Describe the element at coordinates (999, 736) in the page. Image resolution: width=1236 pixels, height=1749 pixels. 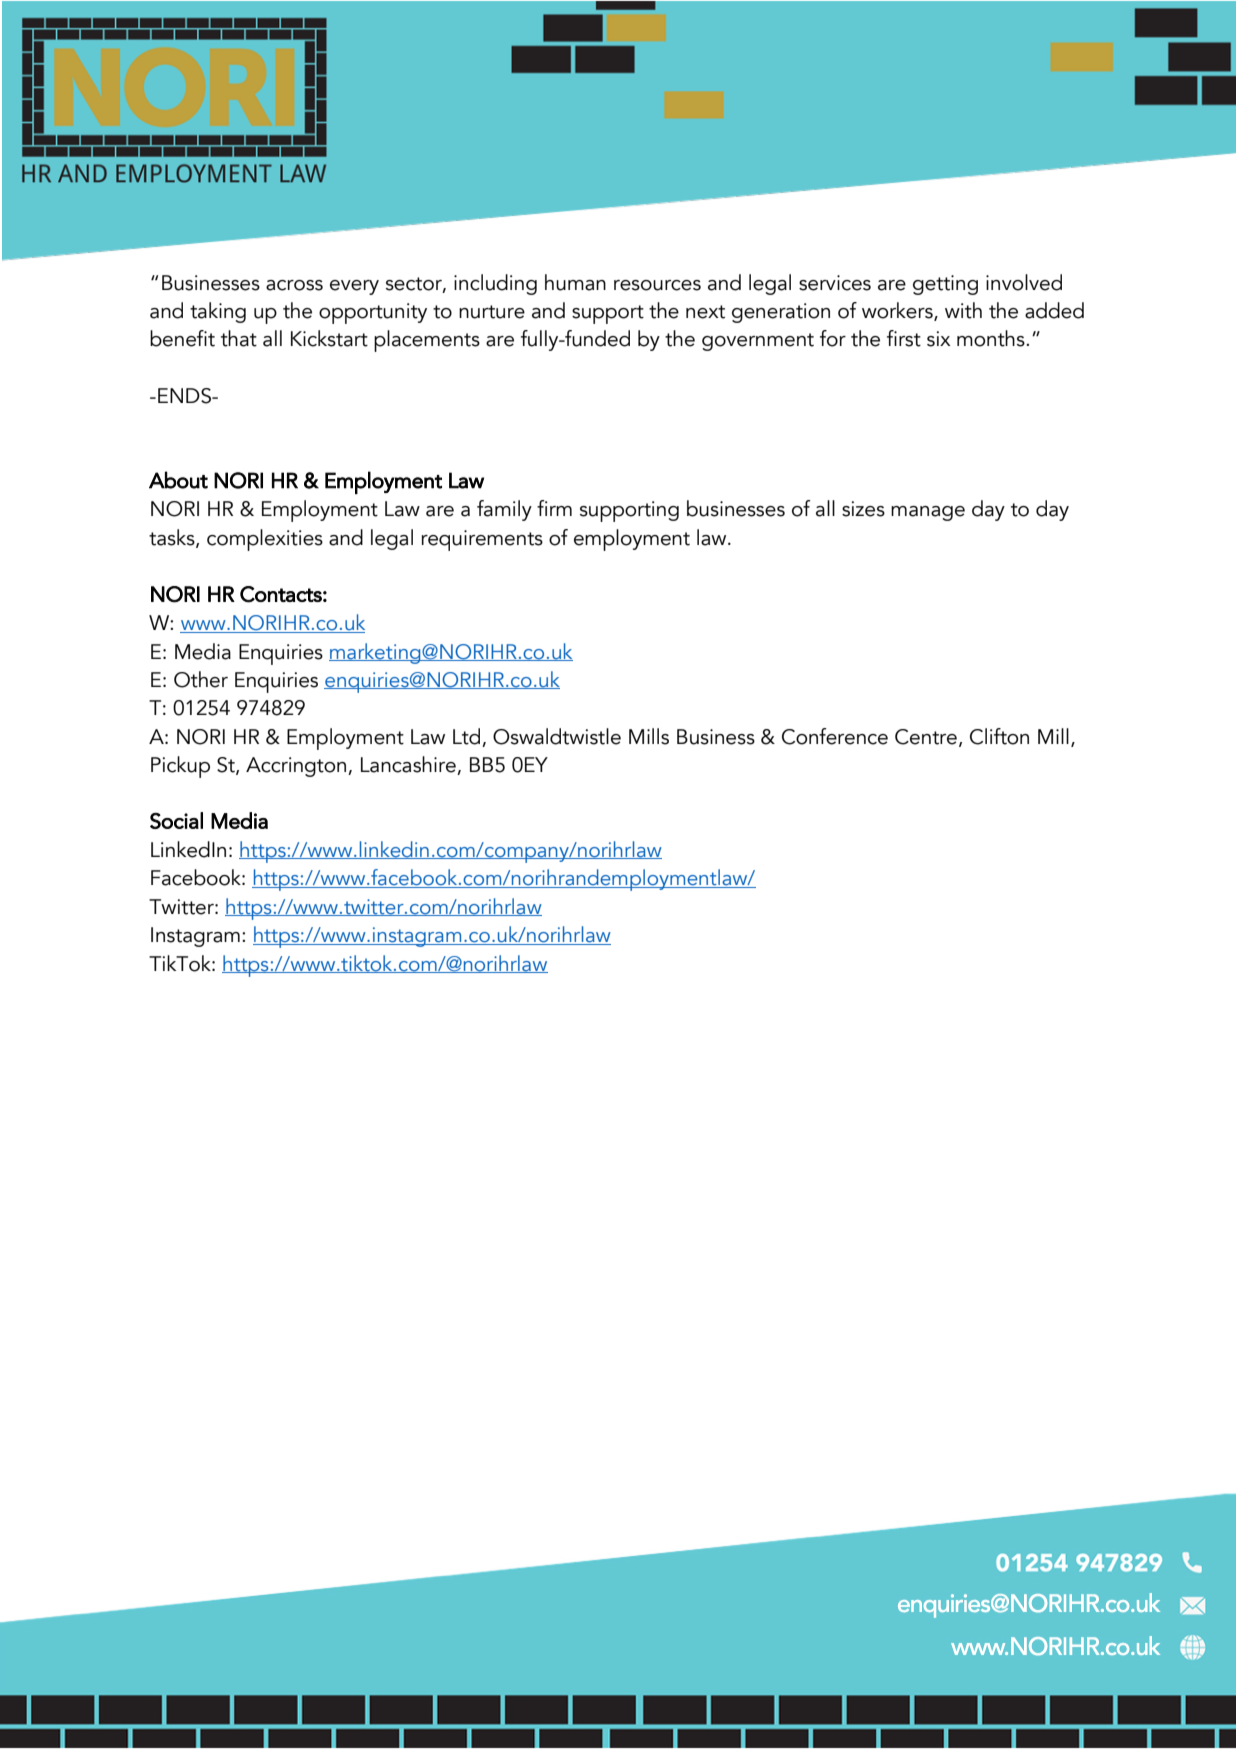
I see `Clifton` at that location.
